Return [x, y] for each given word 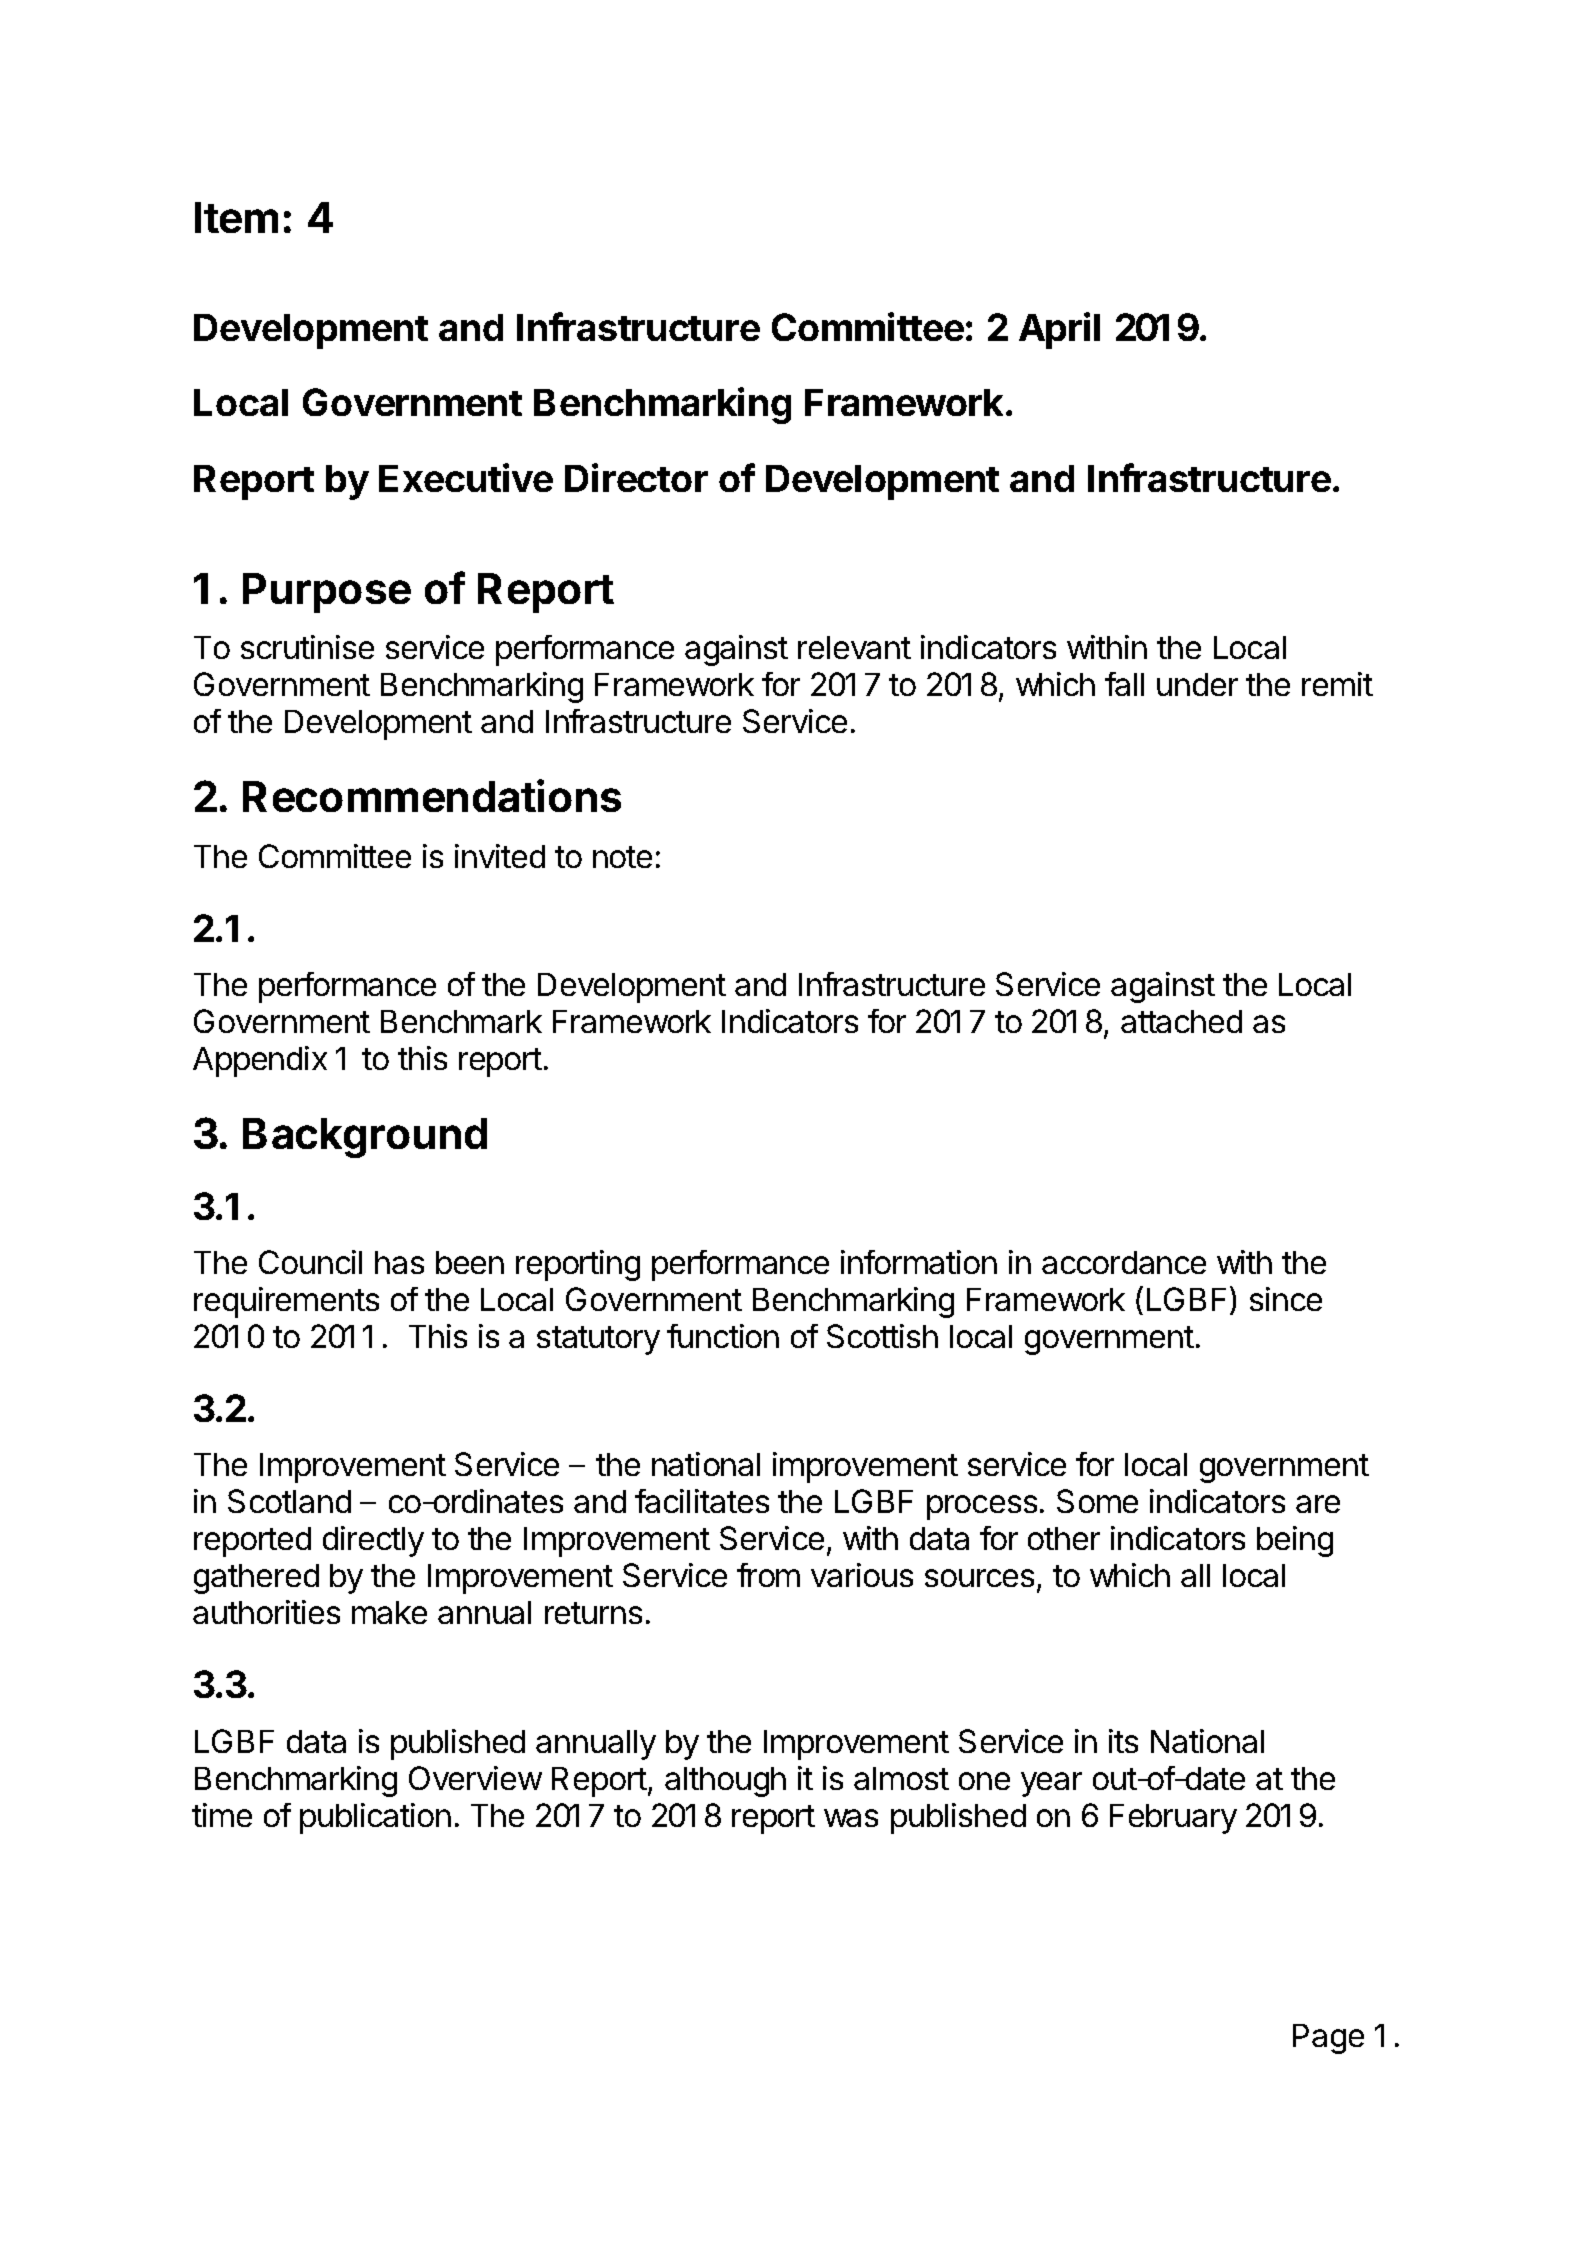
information [919, 1262]
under [1197, 684]
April [1059, 330]
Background [365, 1138]
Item [236, 217]
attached [1181, 1021]
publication [375, 1818]
